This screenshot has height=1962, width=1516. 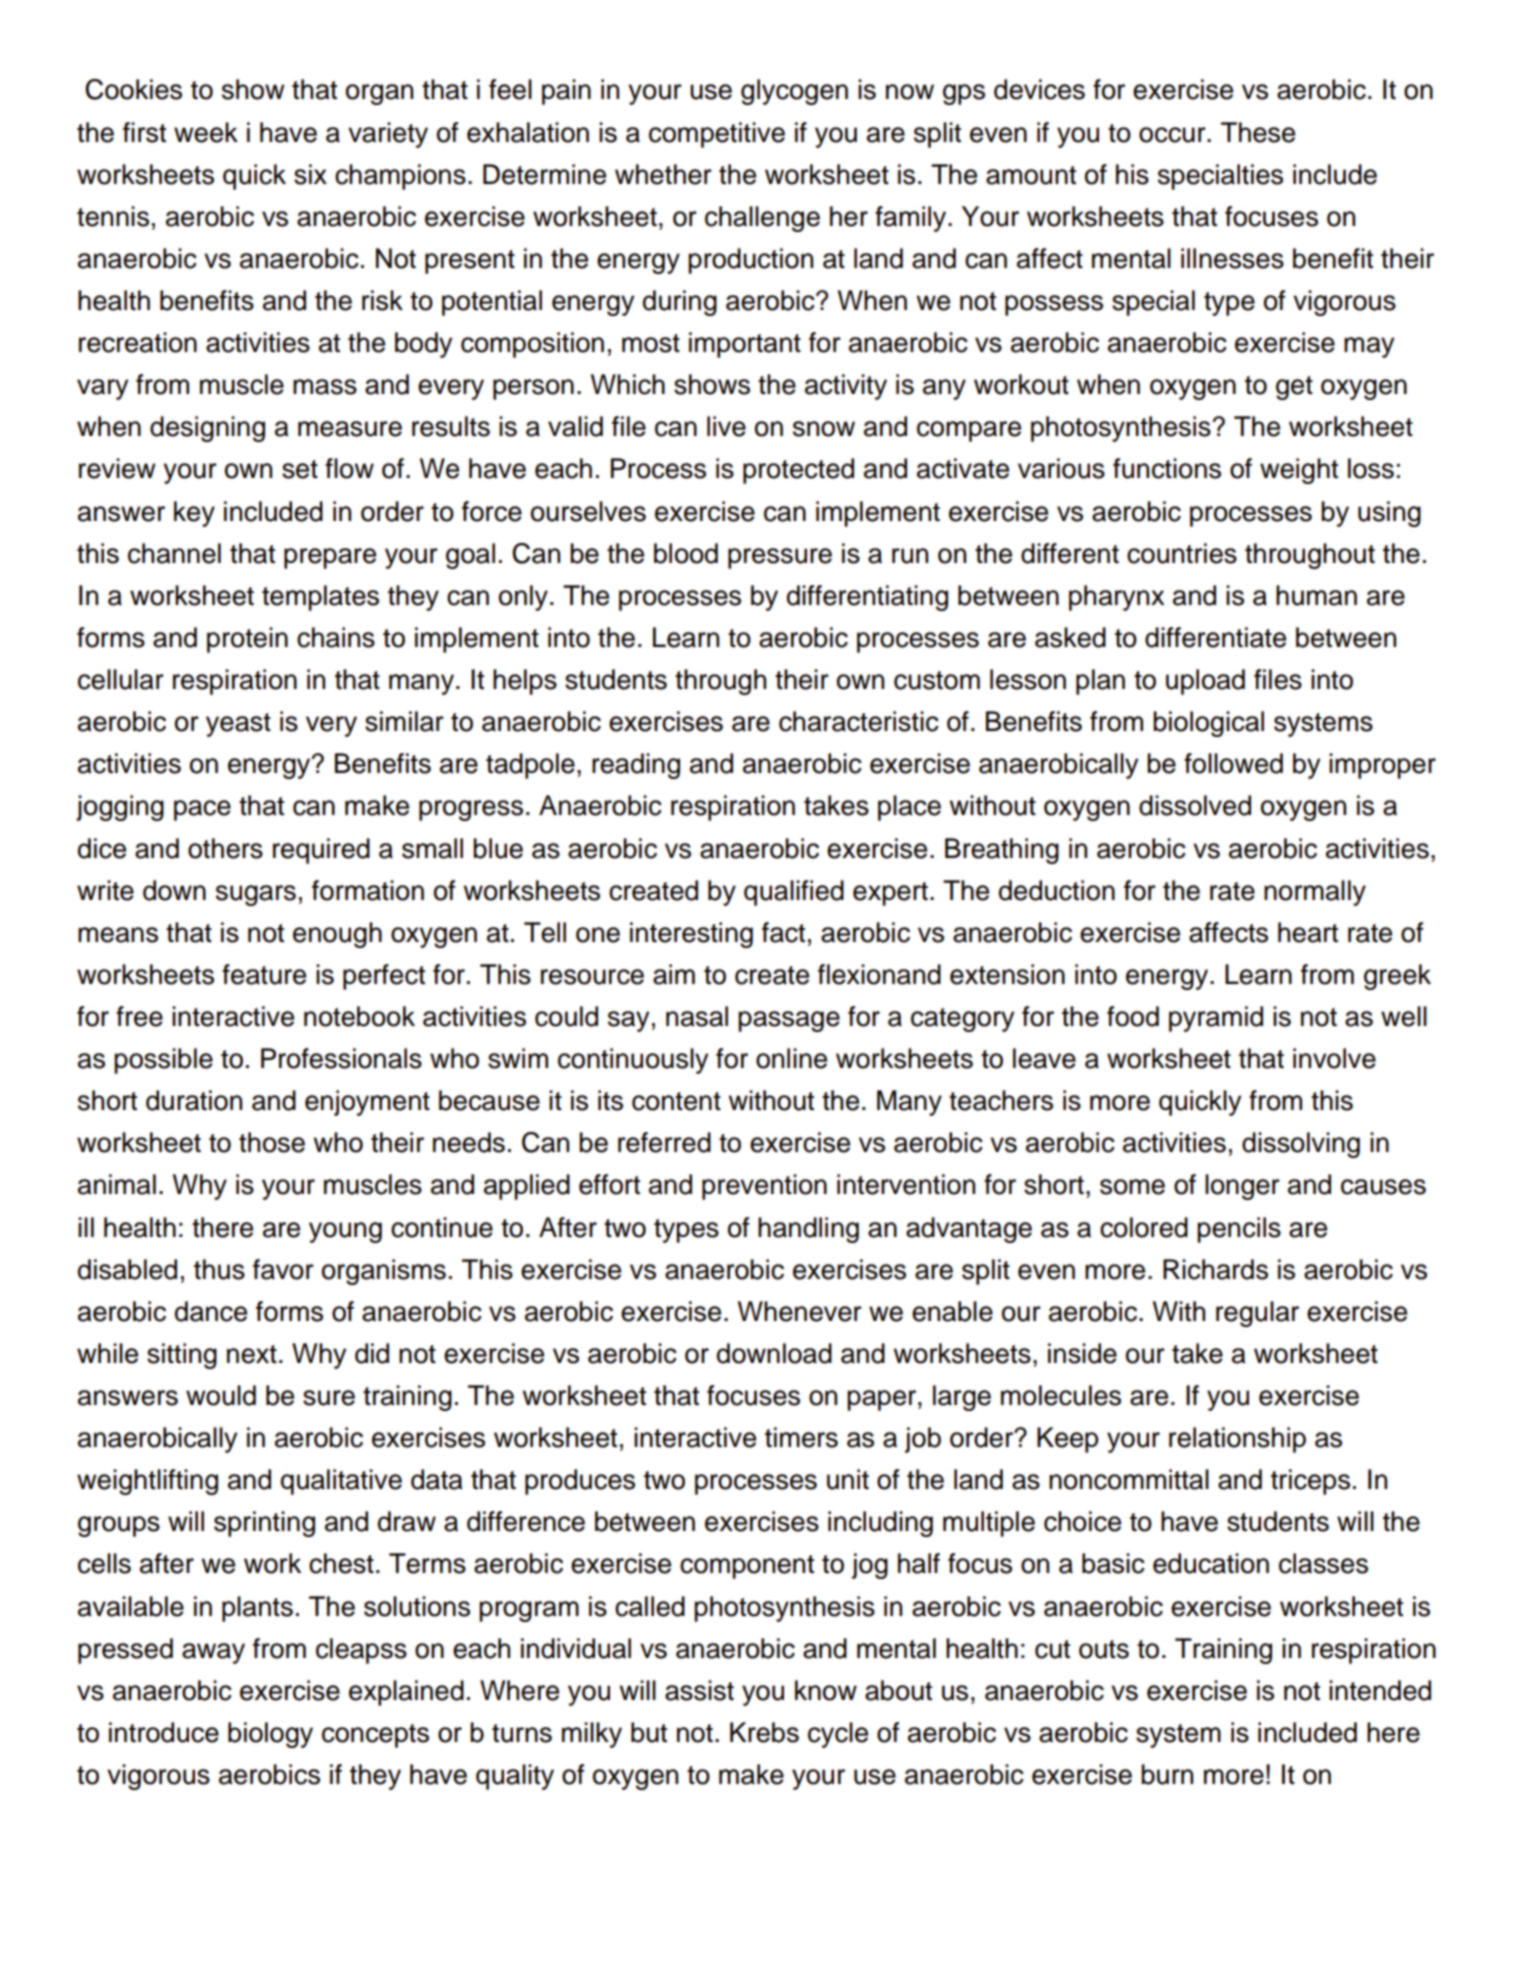 What do you see at coordinates (783, 932) in the screenshot?
I see `fact` at bounding box center [783, 932].
